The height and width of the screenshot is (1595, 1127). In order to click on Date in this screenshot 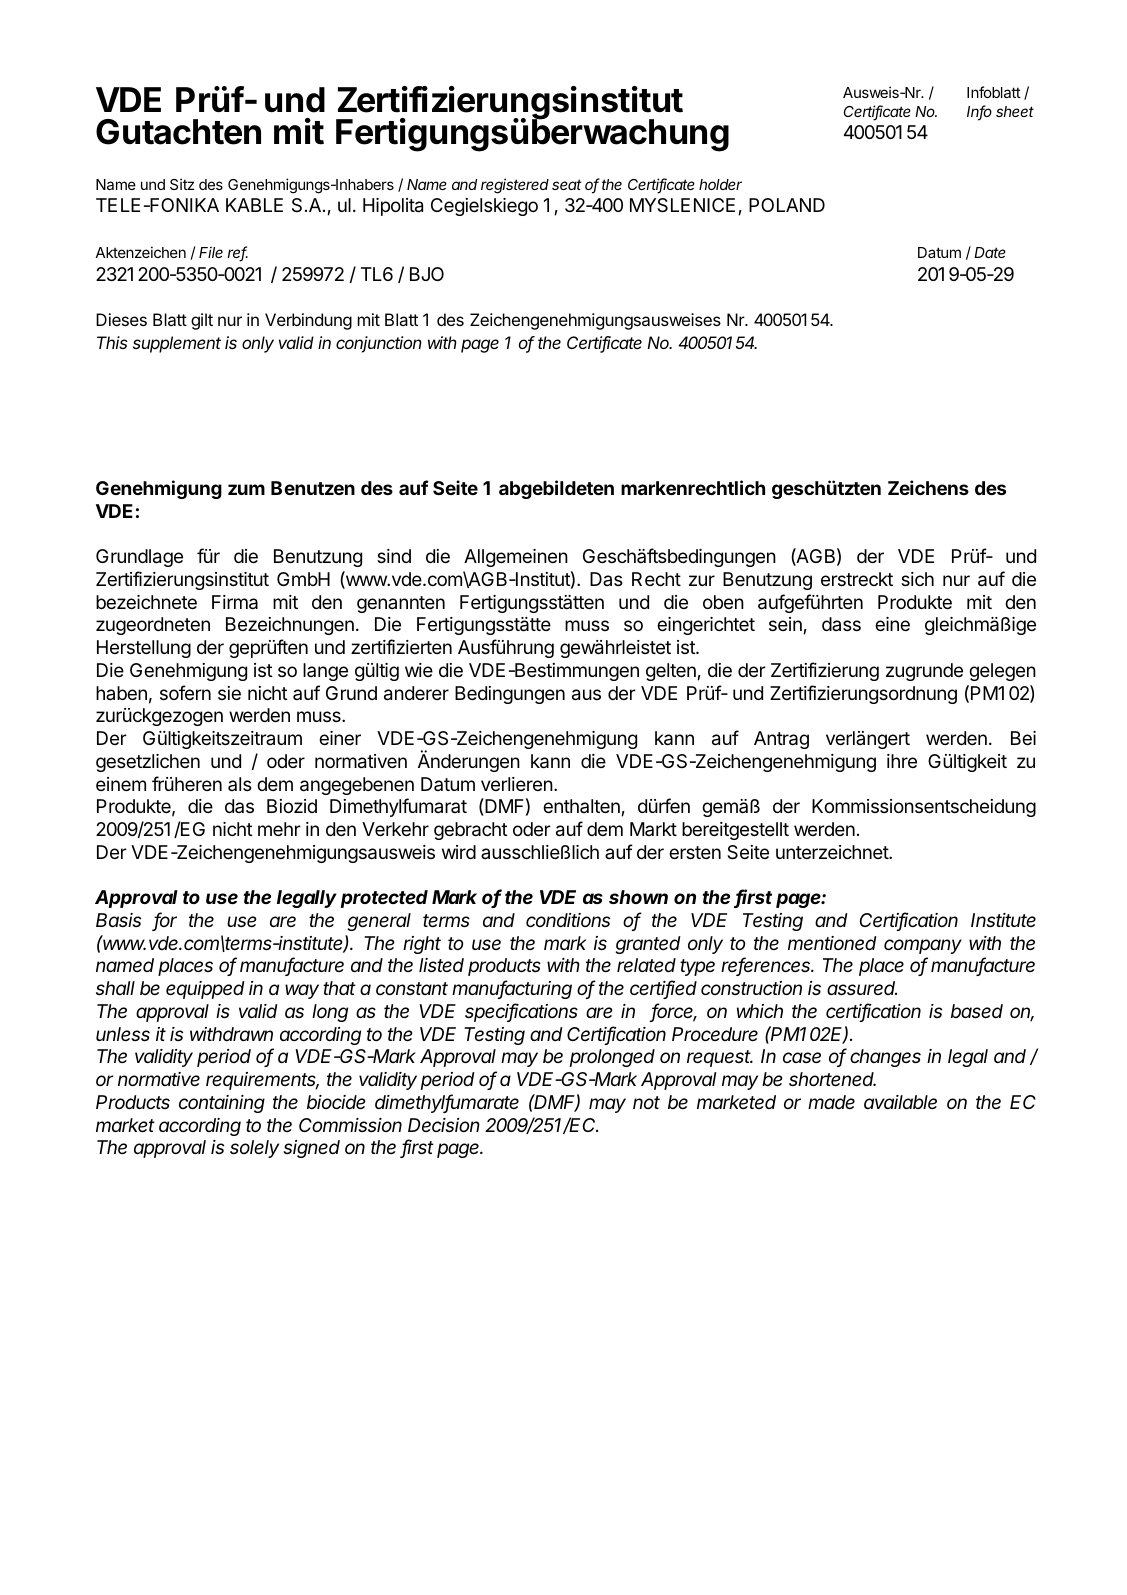, I will do `click(990, 252)`.
